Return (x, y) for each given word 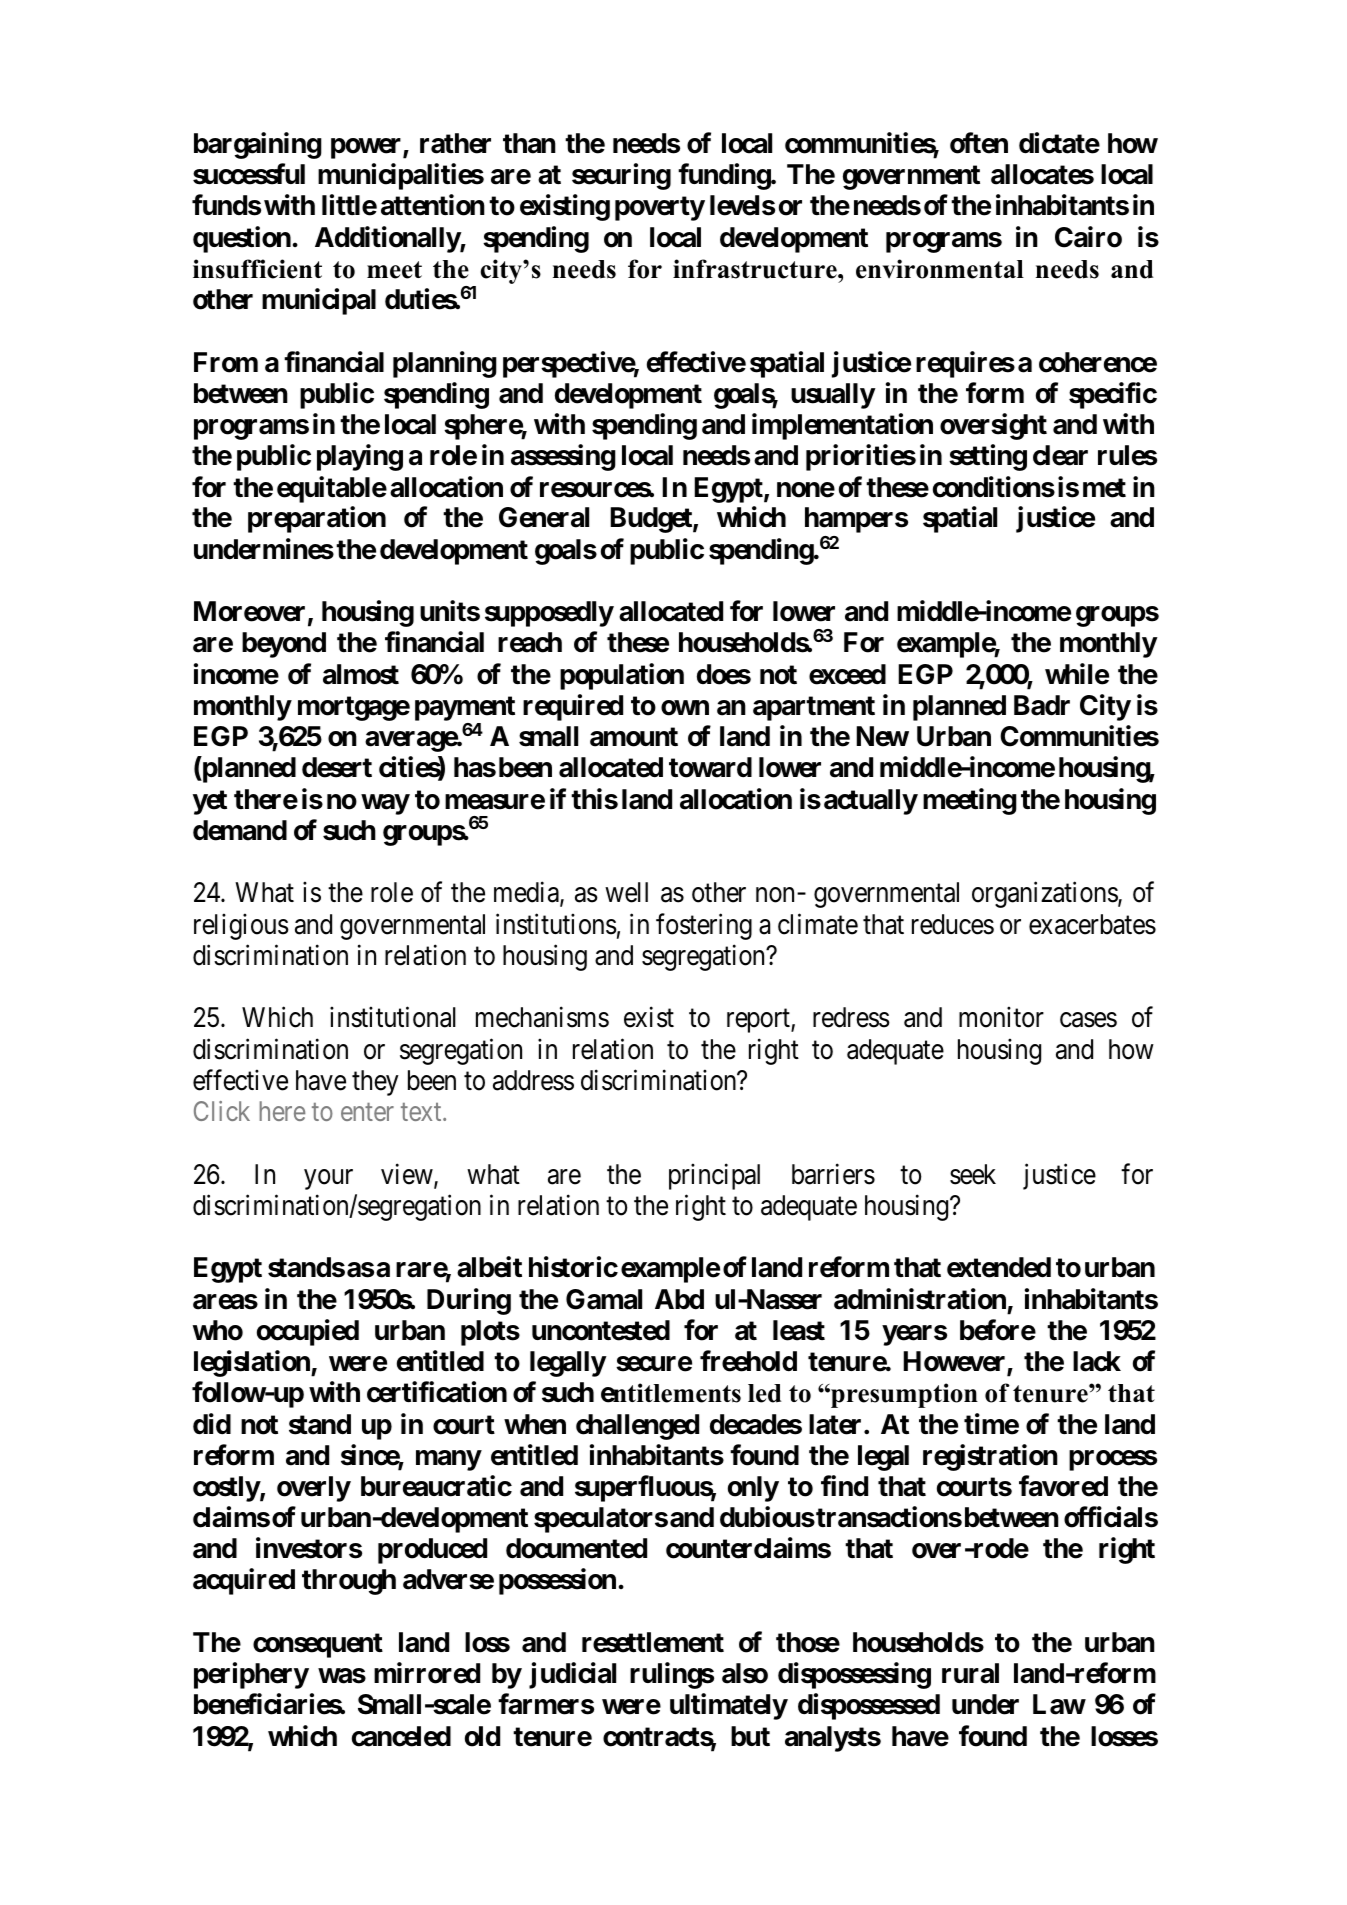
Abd (679, 1299)
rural (970, 1673)
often (979, 143)
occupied (308, 1332)
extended (999, 1267)
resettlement (653, 1642)
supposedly (549, 614)
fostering (704, 926)
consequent (318, 1645)
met (1104, 488)
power (367, 148)
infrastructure (756, 269)
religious (241, 926)
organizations (1045, 895)
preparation (317, 520)
